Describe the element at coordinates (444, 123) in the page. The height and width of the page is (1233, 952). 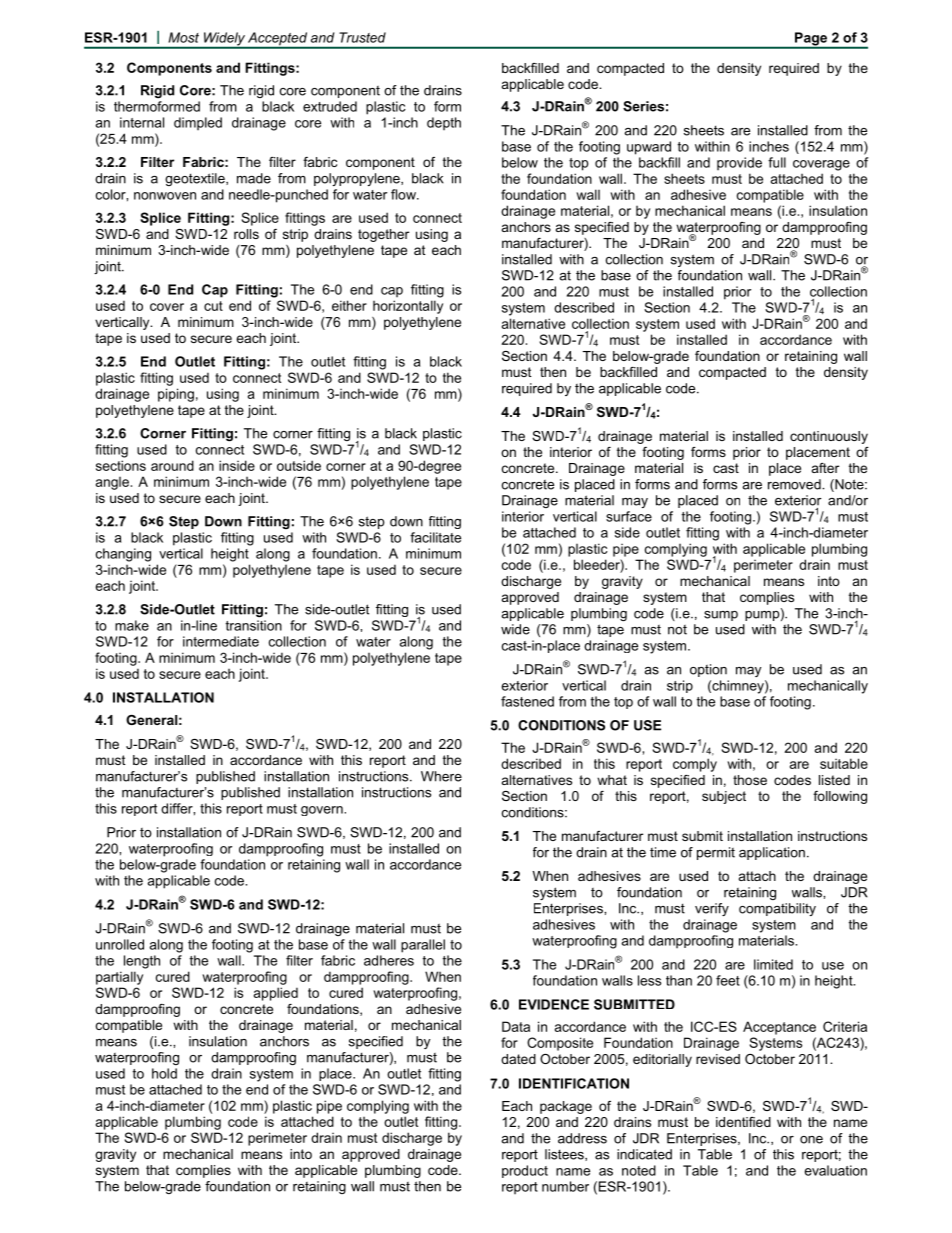
I see `depth` at that location.
